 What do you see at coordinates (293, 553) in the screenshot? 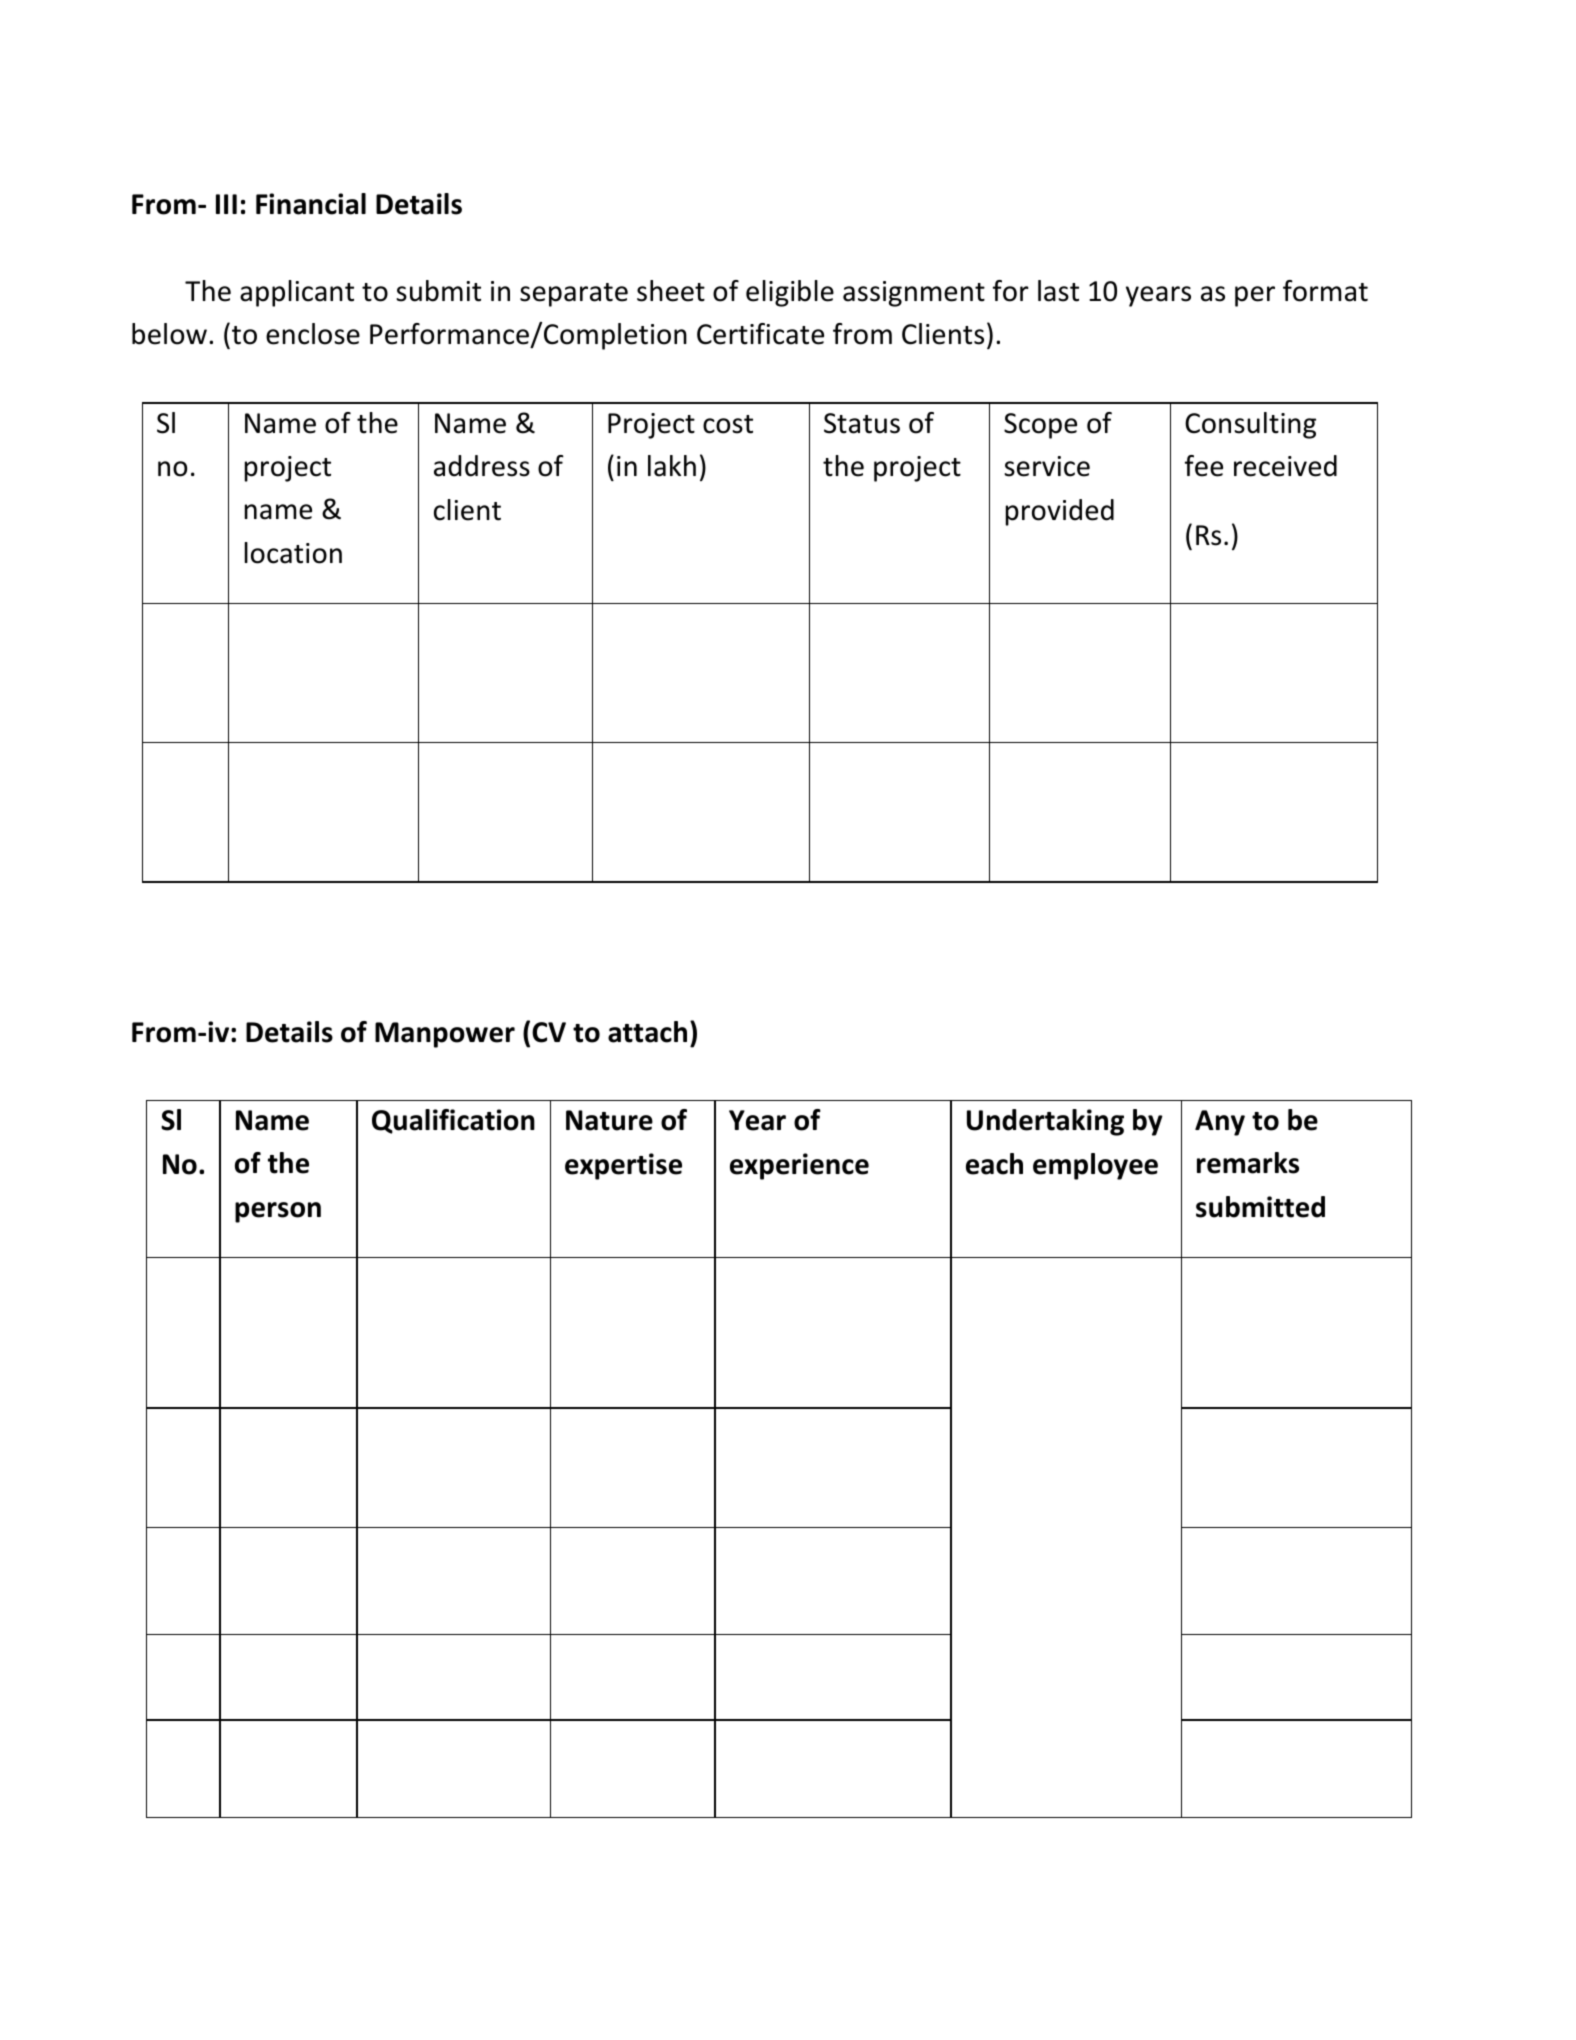
I see `location` at bounding box center [293, 553].
